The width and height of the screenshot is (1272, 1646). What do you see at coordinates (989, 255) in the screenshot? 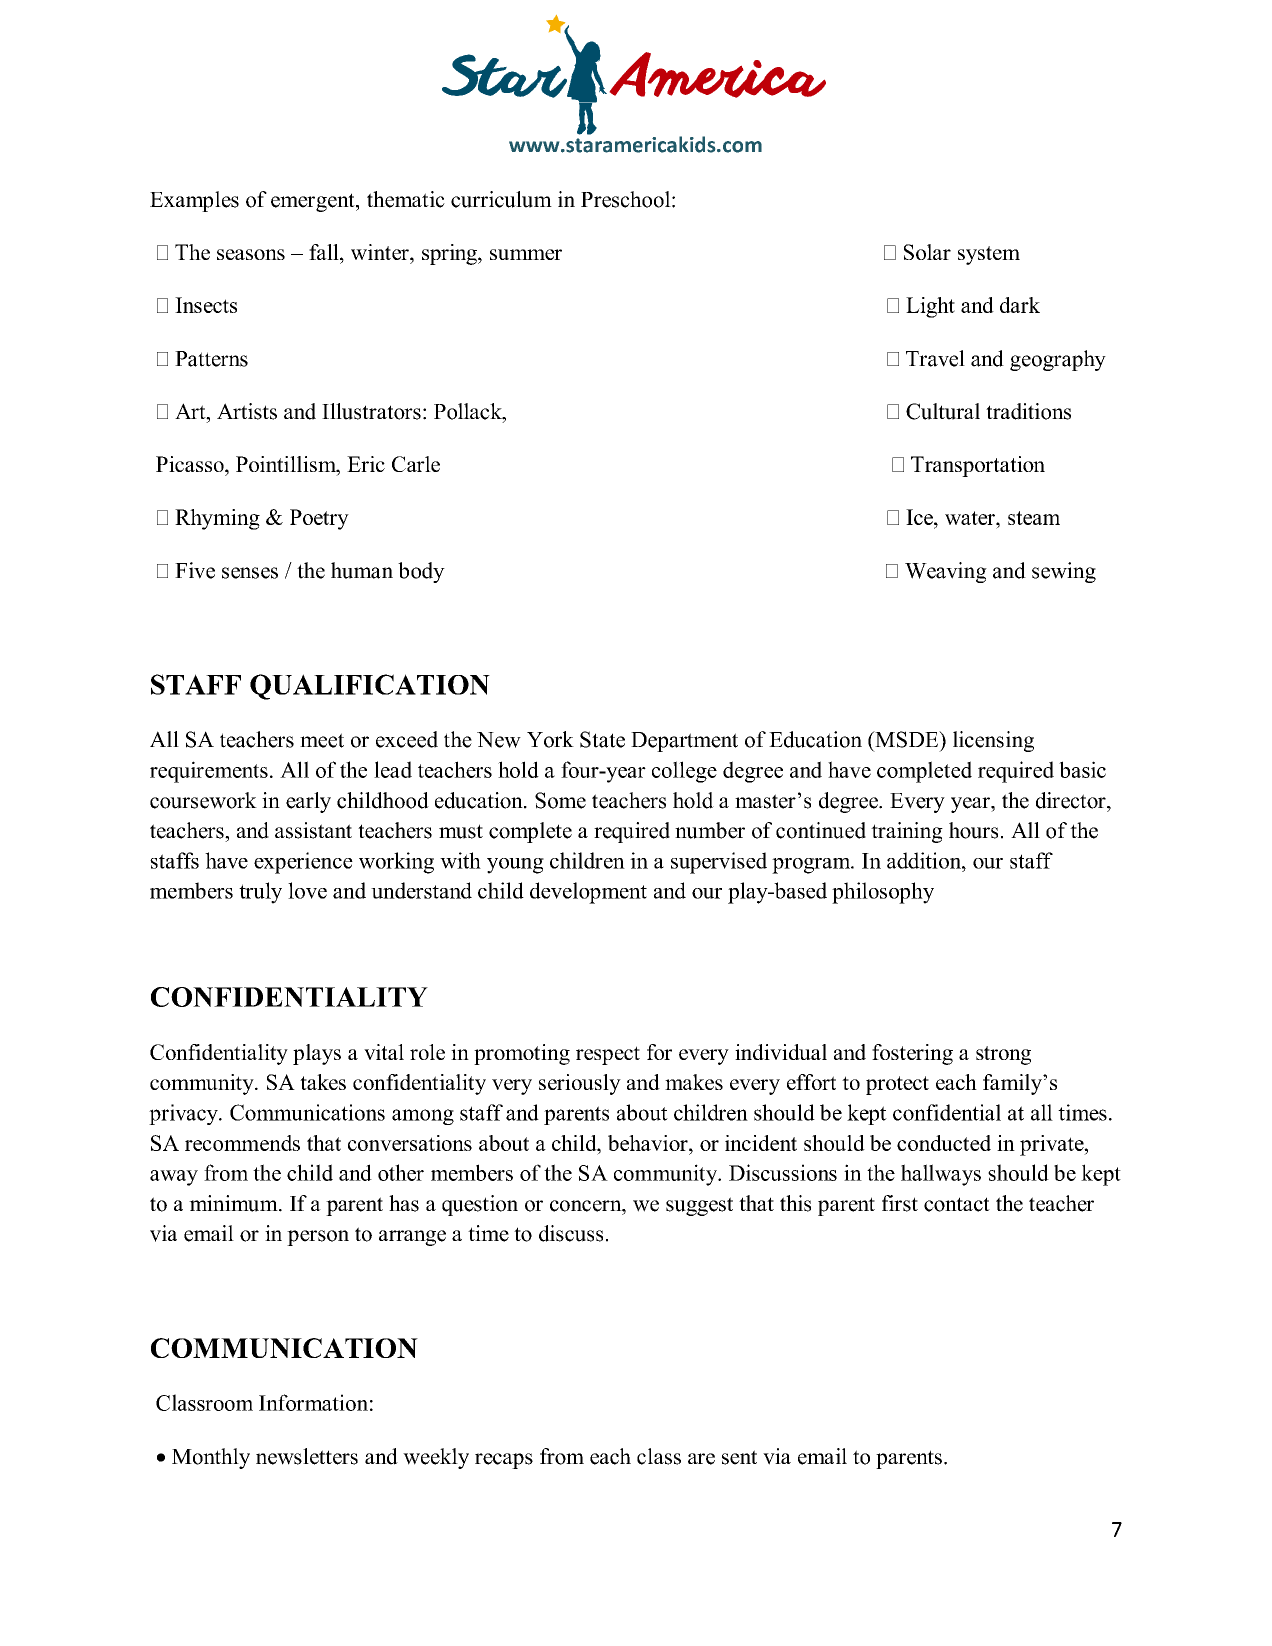
I see `system` at bounding box center [989, 255].
